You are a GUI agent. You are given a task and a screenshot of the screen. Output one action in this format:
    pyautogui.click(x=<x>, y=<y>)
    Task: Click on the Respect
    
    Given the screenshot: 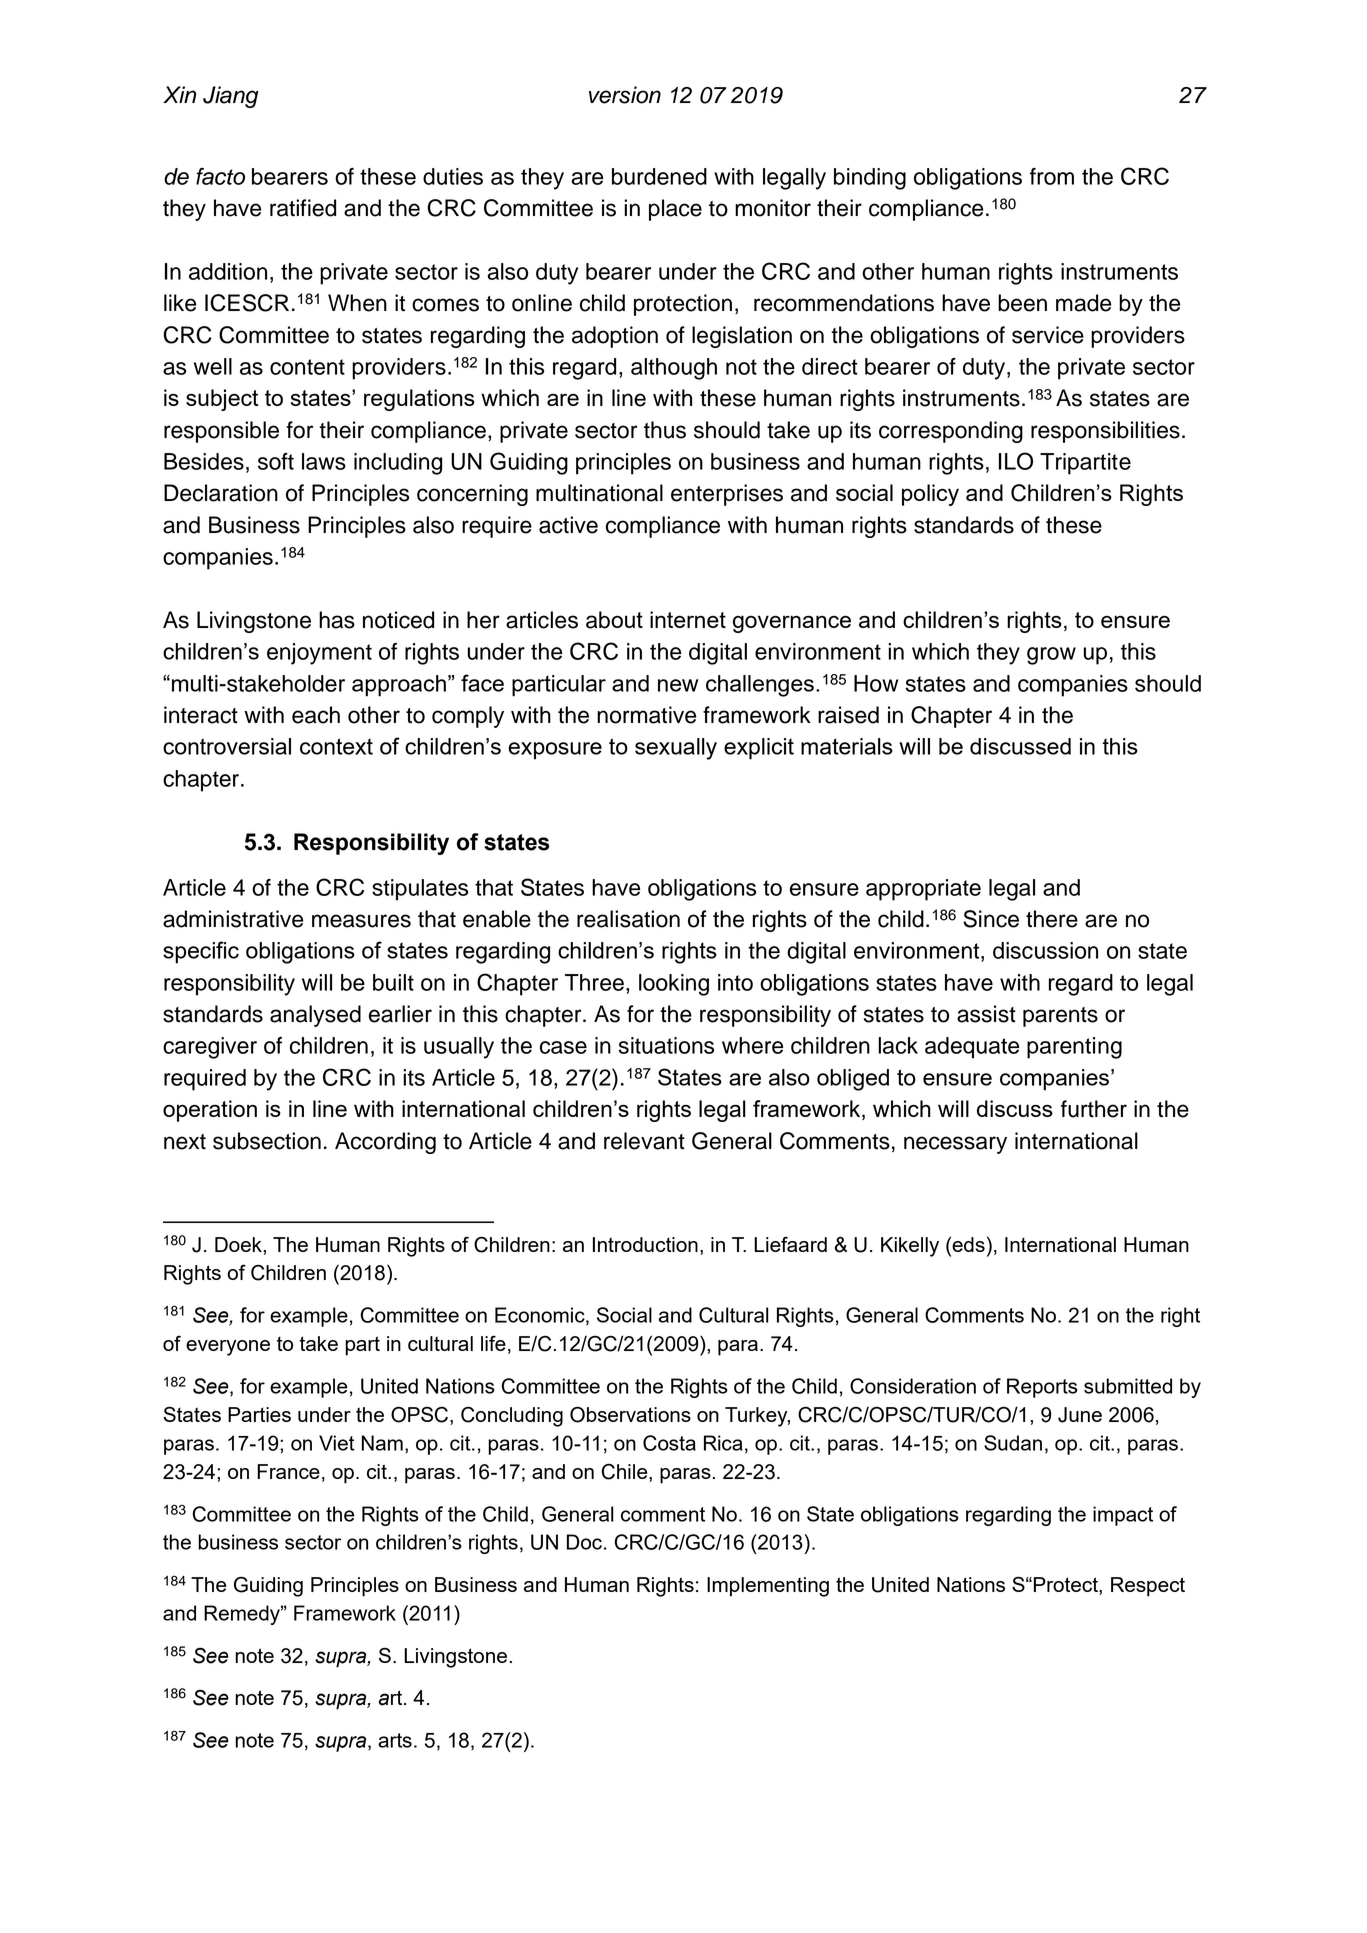 What is the action you would take?
    pyautogui.click(x=1148, y=1587)
